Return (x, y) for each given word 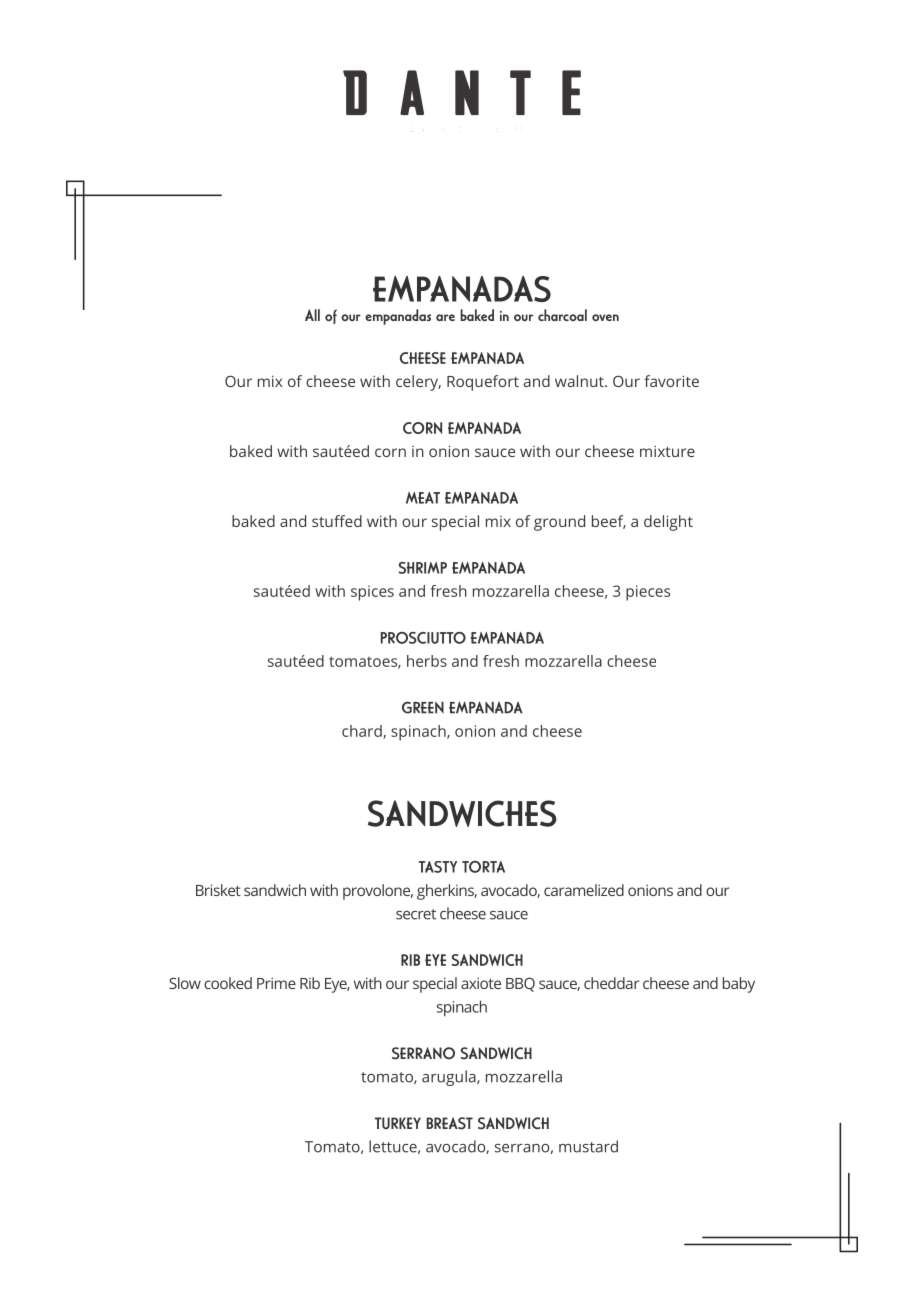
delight (668, 523)
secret (416, 914)
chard (363, 732)
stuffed (337, 521)
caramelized (584, 890)
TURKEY (398, 1123)
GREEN (423, 707)
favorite (671, 381)
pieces (648, 593)
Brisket (218, 890)
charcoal (562, 315)
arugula (450, 1078)
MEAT (423, 498)
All (312, 315)
